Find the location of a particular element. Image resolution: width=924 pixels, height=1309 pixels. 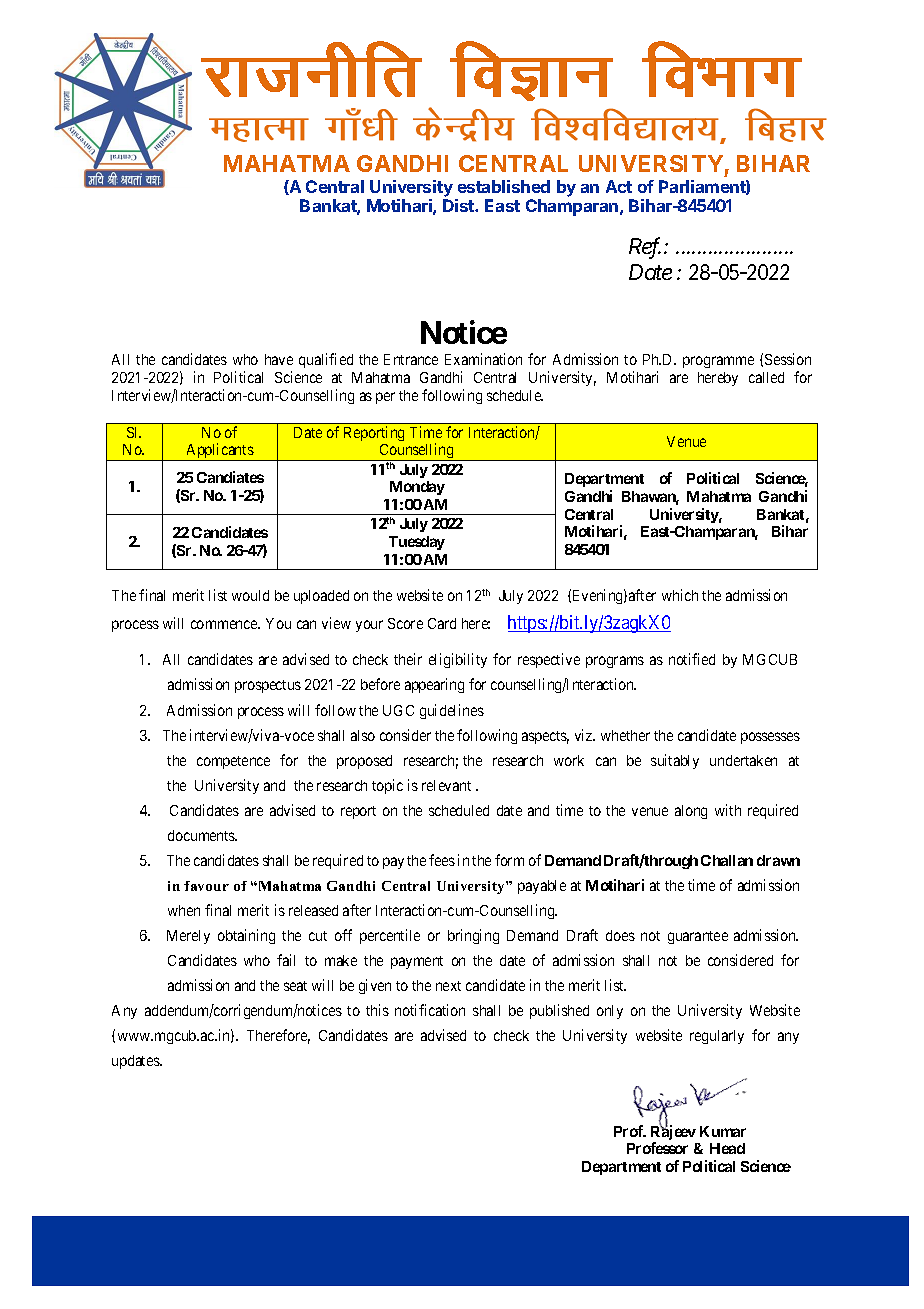

prospectus is located at coordinates (268, 686).
